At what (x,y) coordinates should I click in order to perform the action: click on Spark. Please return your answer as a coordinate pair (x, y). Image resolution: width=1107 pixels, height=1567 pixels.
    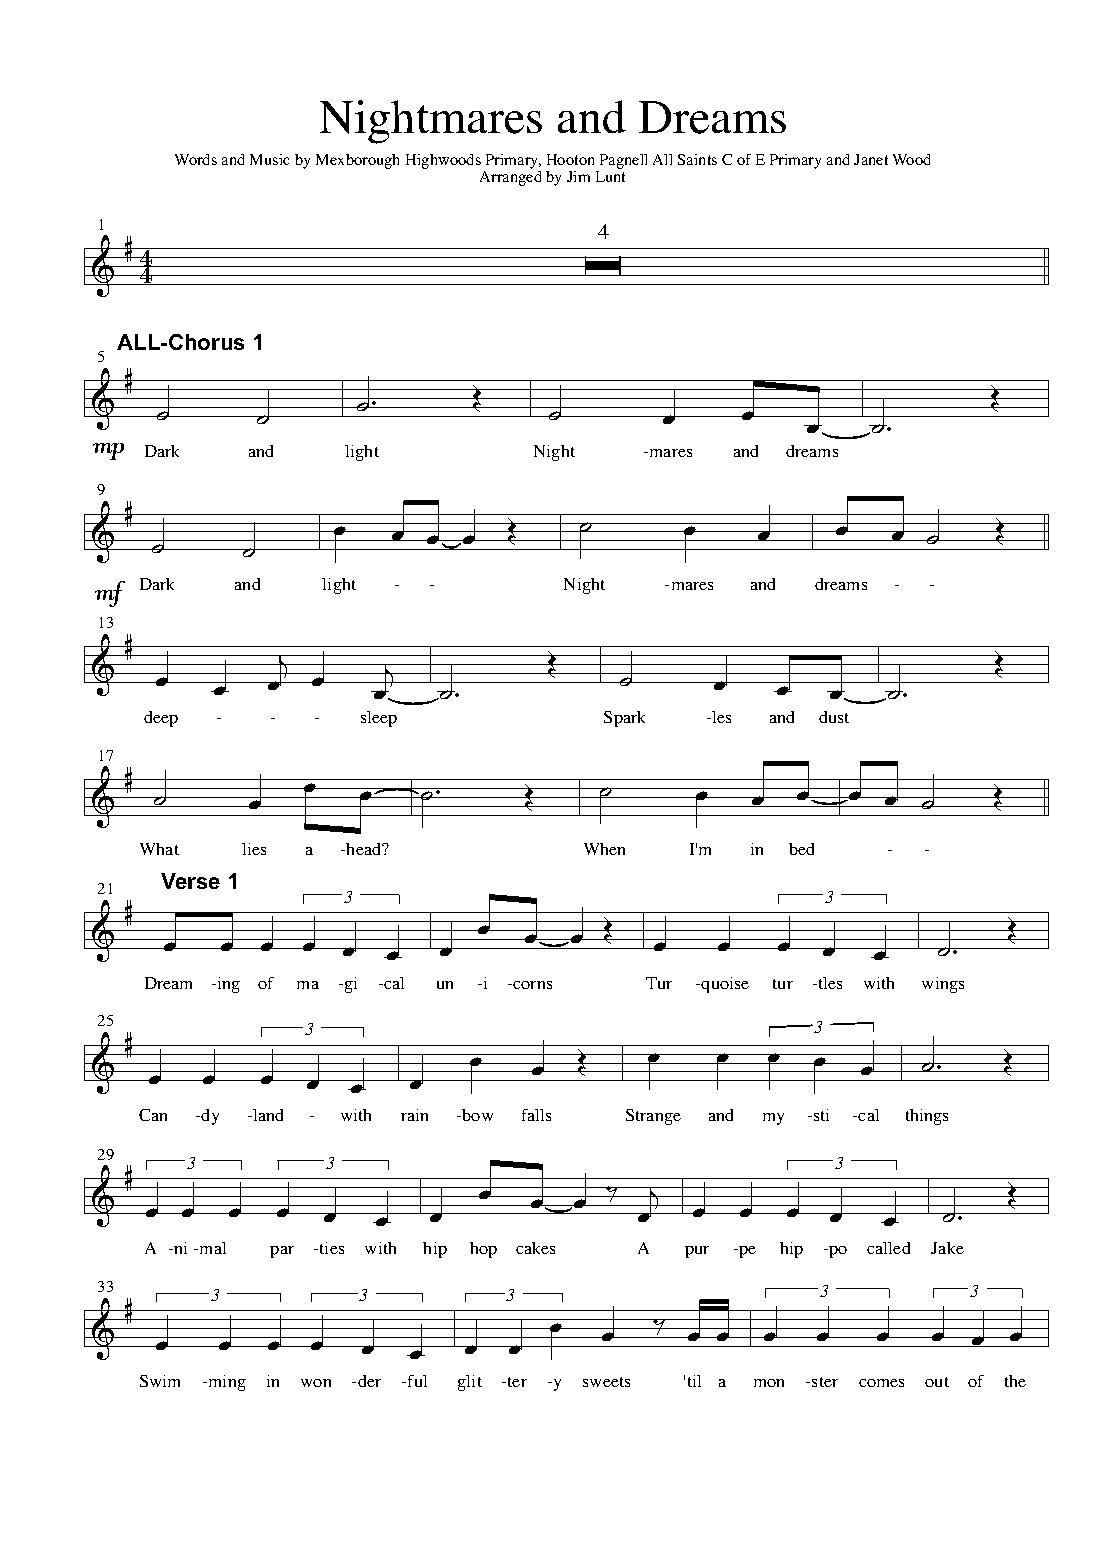
    Looking at the image, I should click on (624, 719).
